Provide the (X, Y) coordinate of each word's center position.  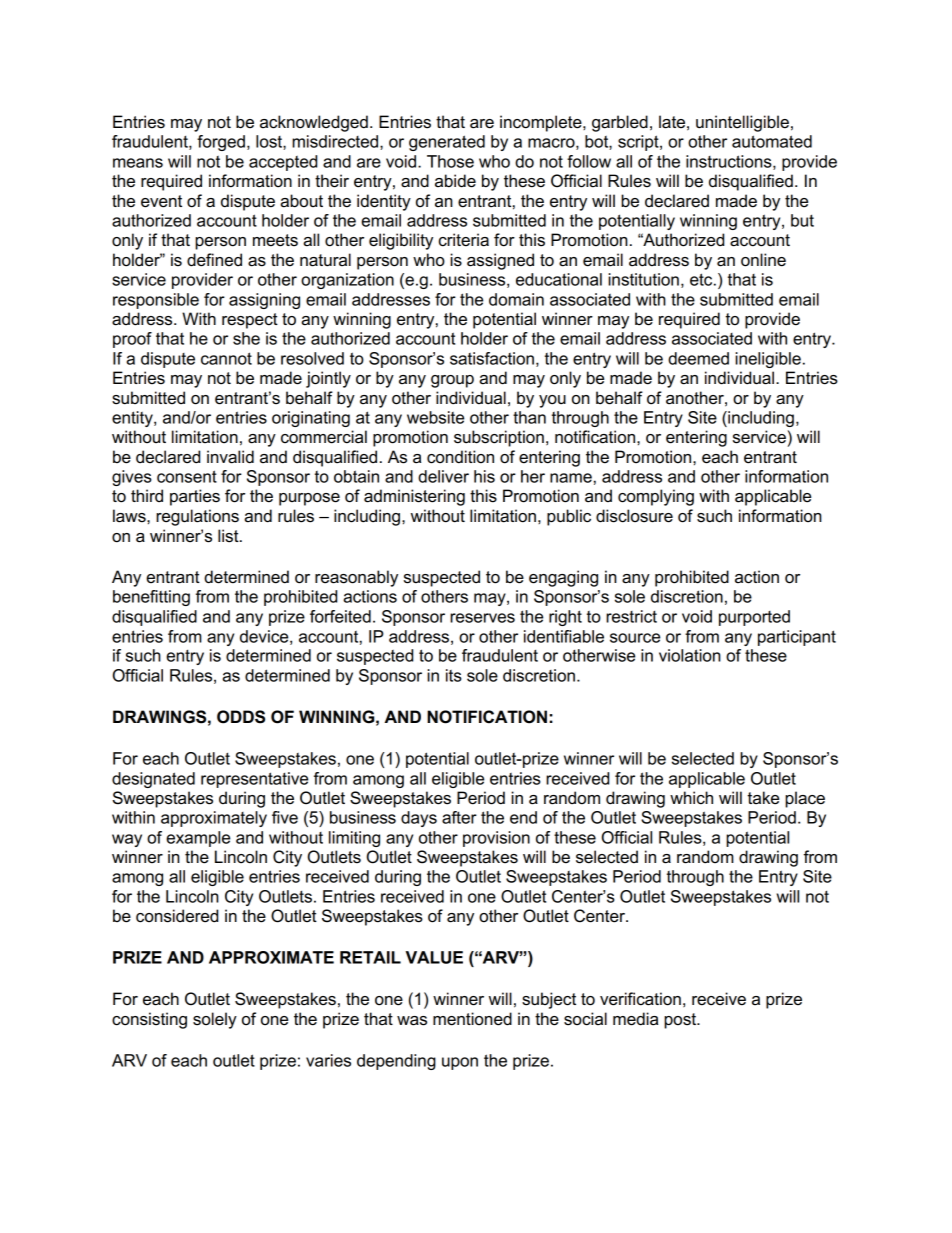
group (452, 381)
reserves (482, 618)
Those (450, 161)
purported (754, 618)
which (691, 798)
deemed (698, 358)
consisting (149, 1020)
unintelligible (742, 123)
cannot (226, 358)
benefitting (151, 598)
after (459, 817)
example (198, 839)
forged (221, 143)
